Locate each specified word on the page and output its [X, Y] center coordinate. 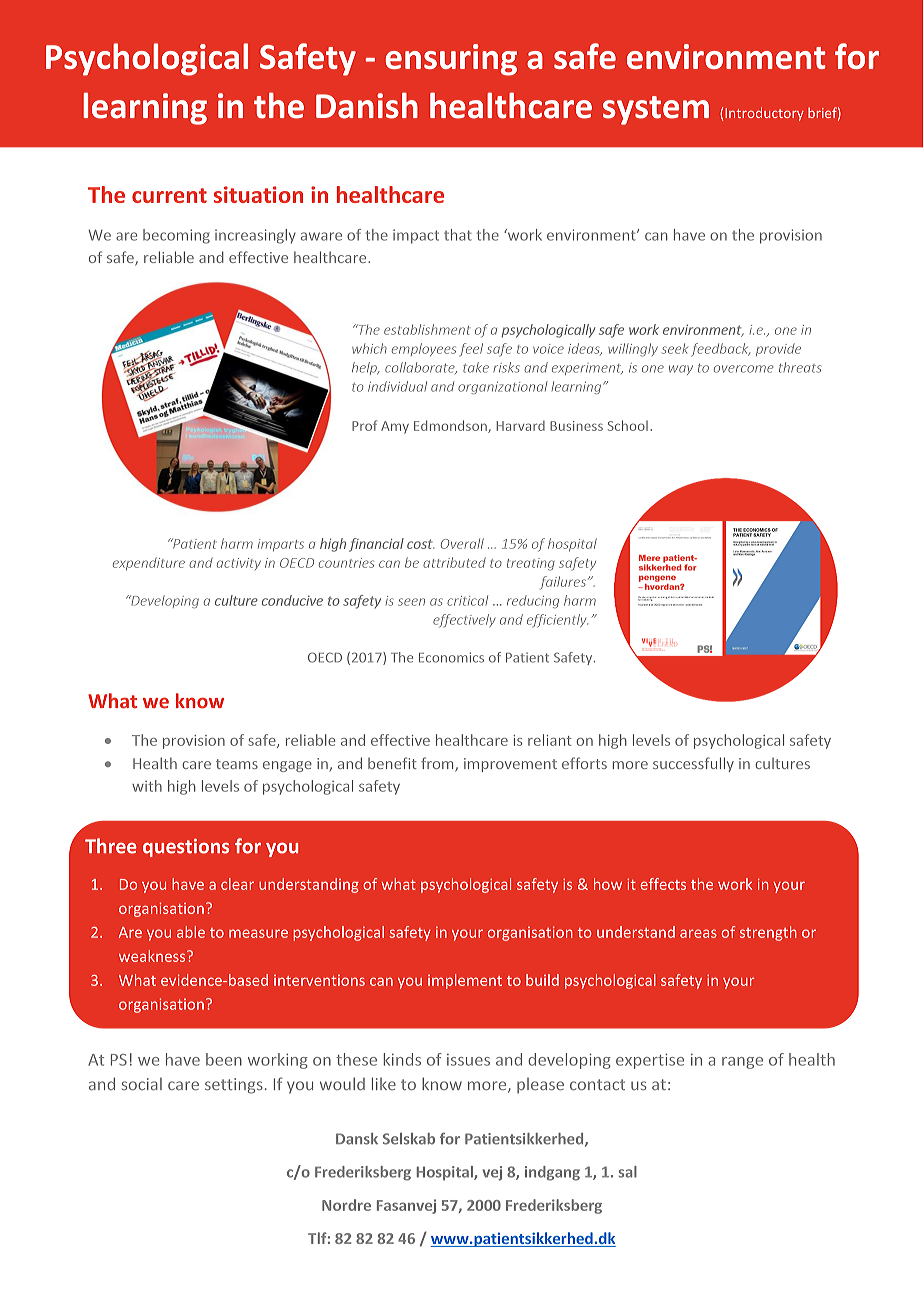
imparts [281, 545]
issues [468, 1060]
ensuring [451, 60]
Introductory [764, 114]
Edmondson [451, 426]
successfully [693, 764]
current [169, 195]
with [147, 786]
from [438, 764]
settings [234, 1086]
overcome [744, 369]
